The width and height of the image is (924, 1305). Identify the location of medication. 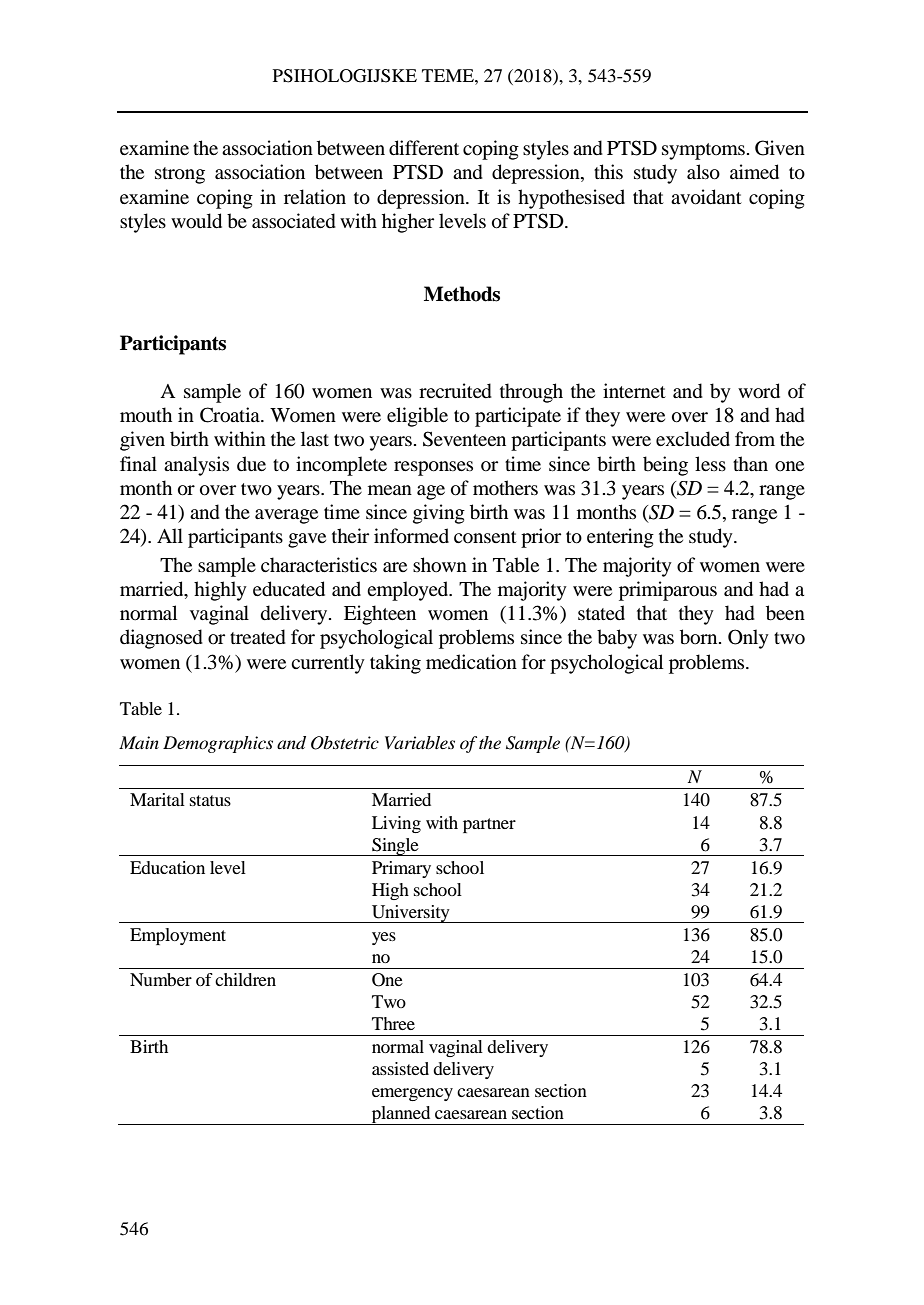
(471, 662).
